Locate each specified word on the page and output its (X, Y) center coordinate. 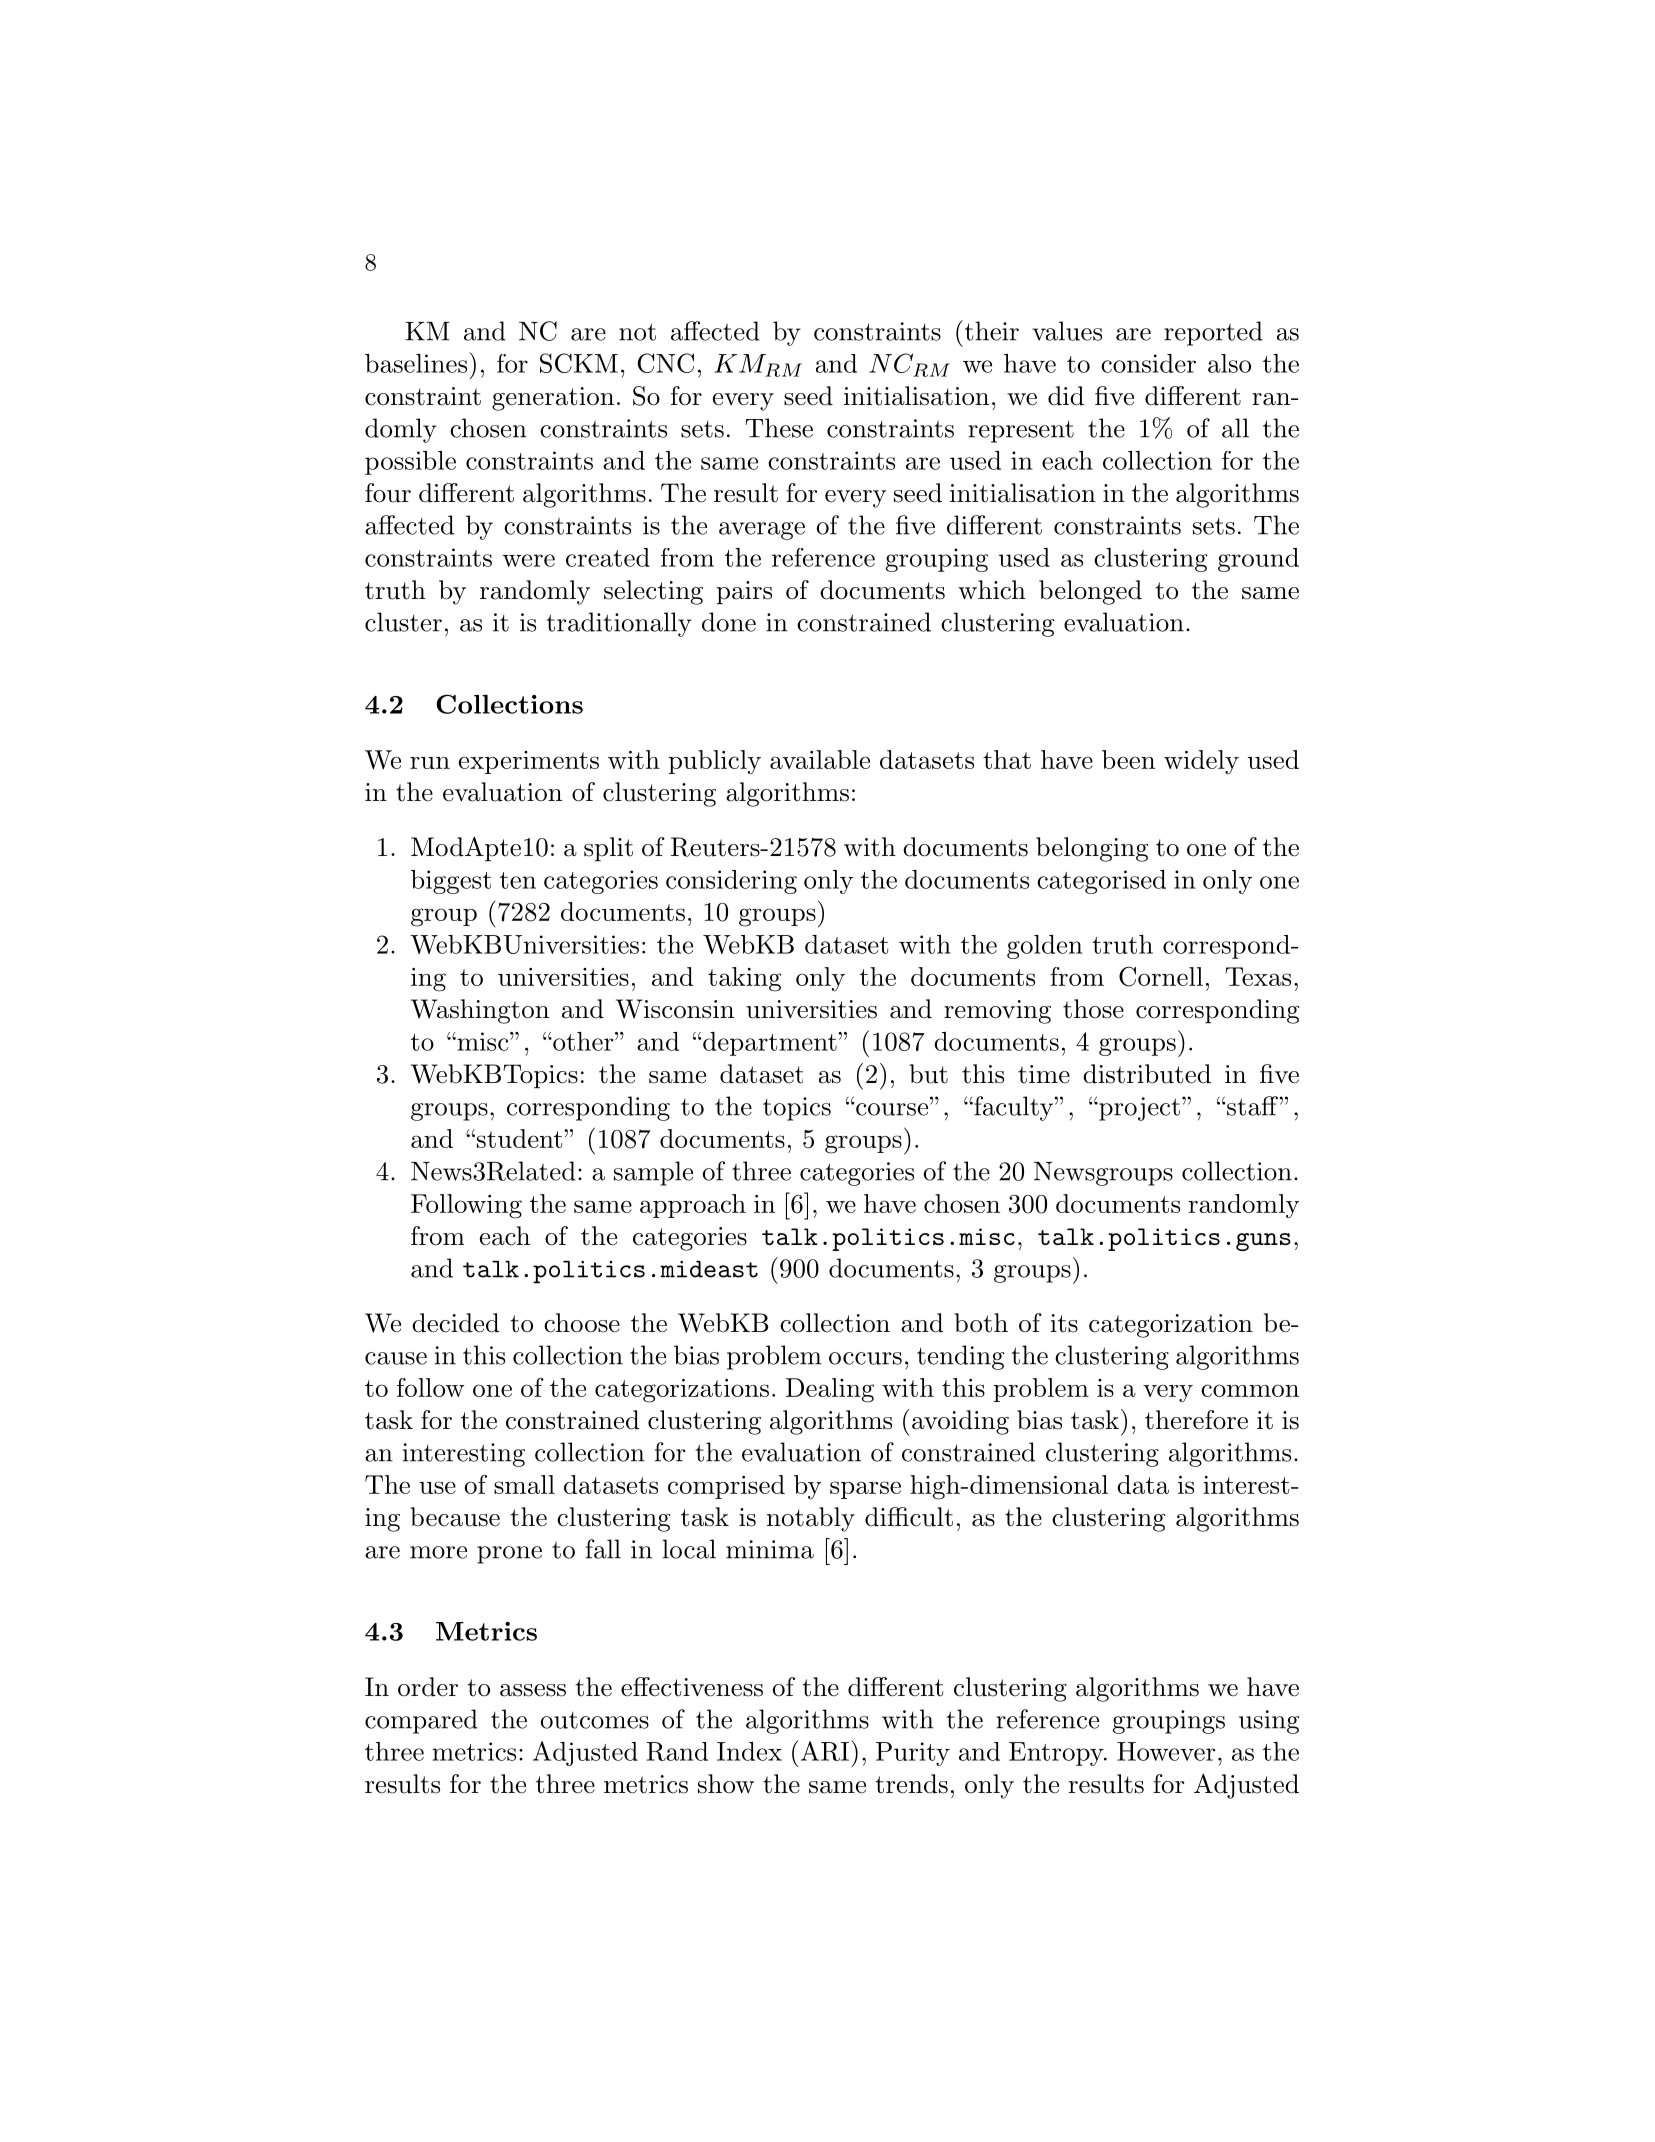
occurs (865, 1358)
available (820, 759)
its (1064, 1323)
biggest (451, 882)
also (1229, 363)
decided (455, 1323)
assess (533, 1690)
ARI (823, 1750)
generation (553, 399)
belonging (1092, 849)
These (779, 428)
